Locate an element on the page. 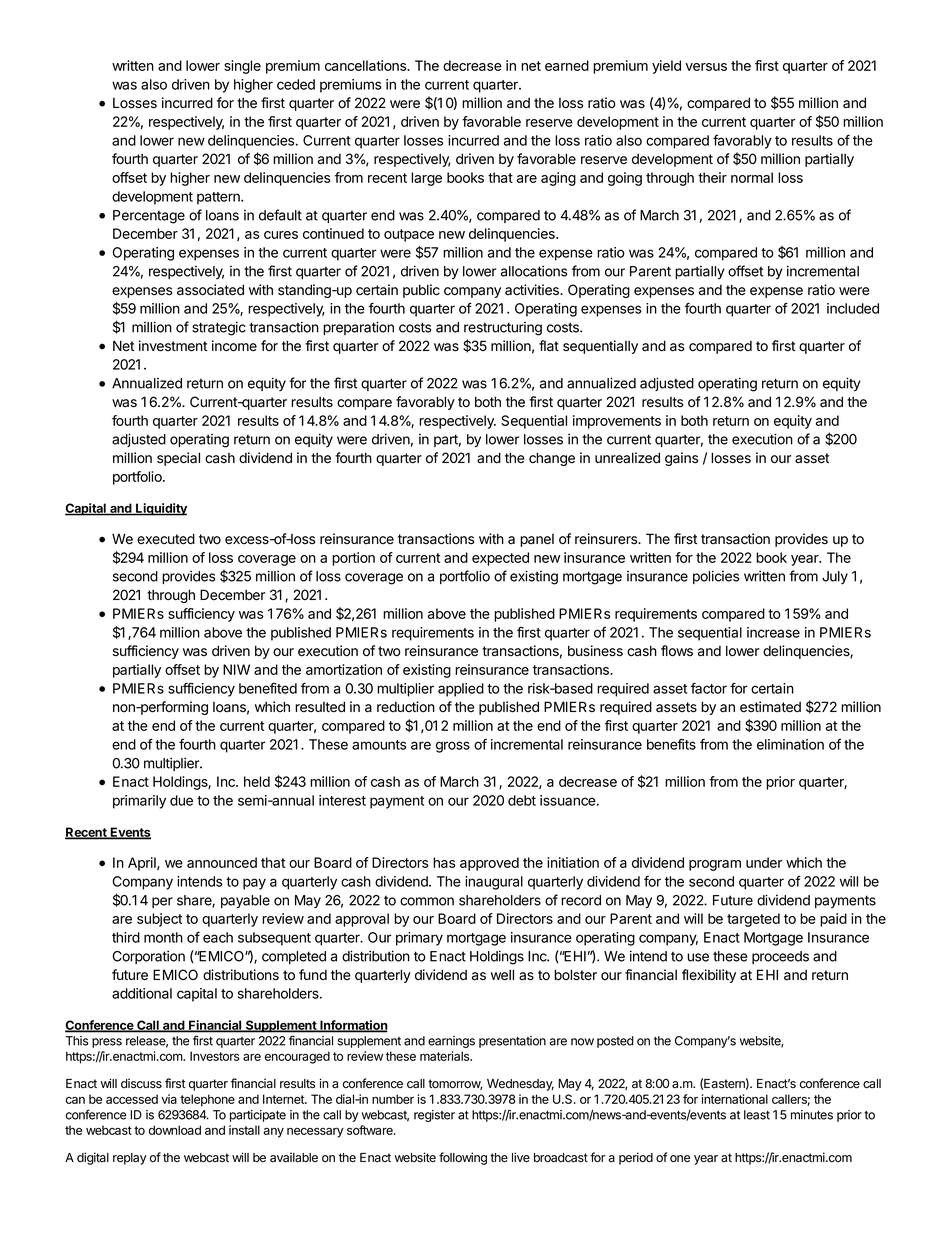 The image size is (952, 1233). has is located at coordinates (444, 862).
